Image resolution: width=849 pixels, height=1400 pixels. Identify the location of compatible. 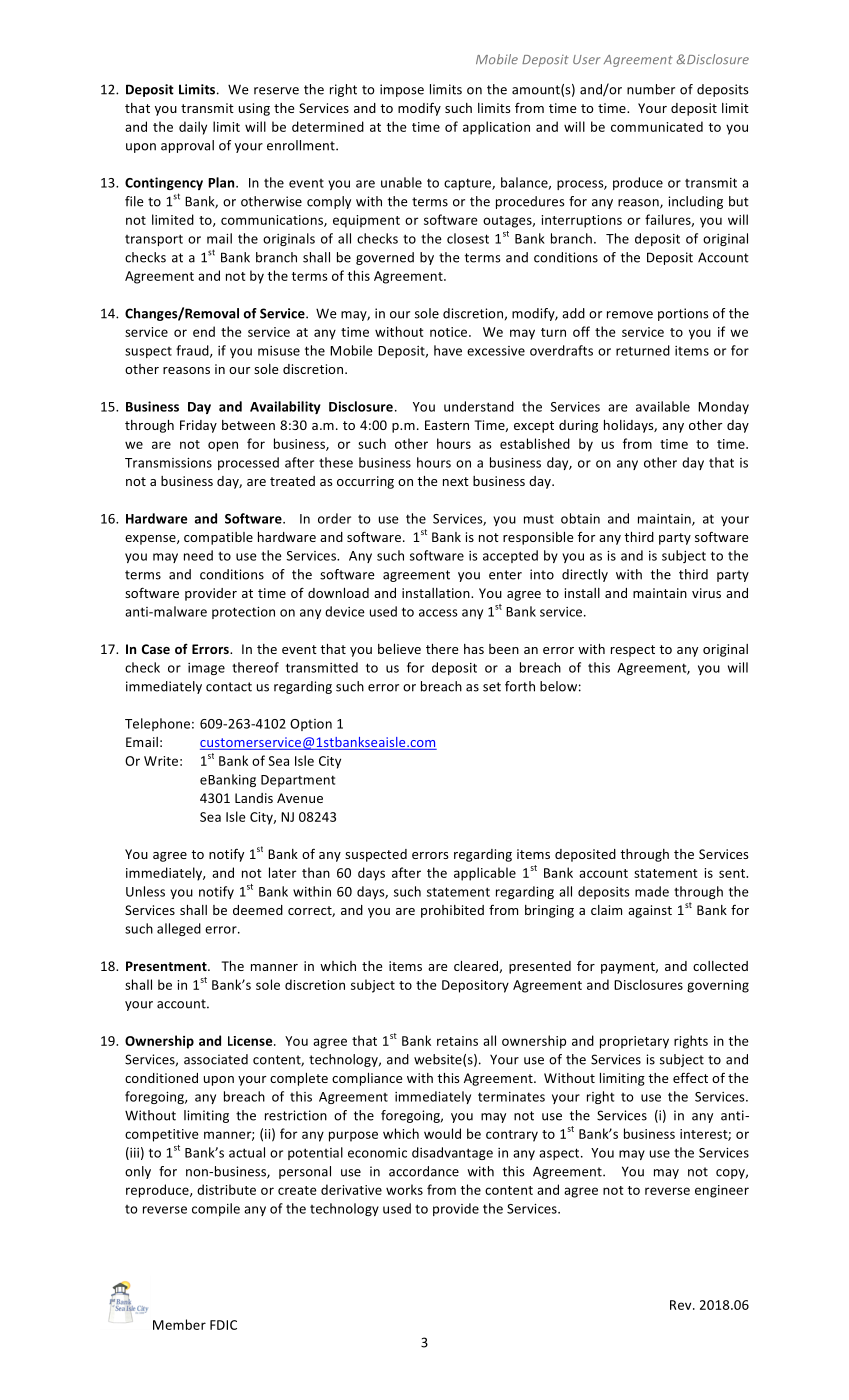
(218, 538).
